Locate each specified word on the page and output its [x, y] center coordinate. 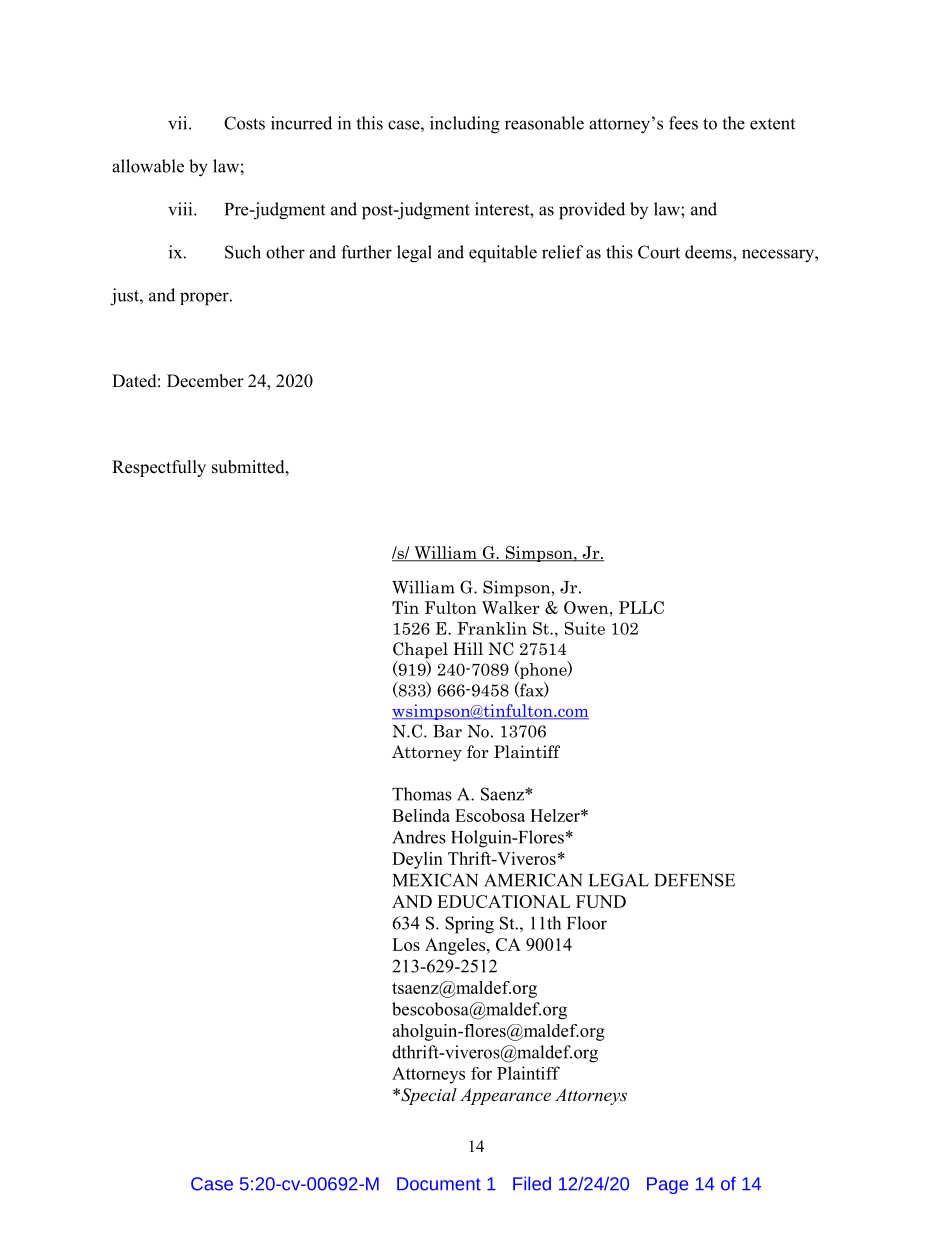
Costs [244, 123]
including [465, 125]
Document [439, 1184]
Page [667, 1185]
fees [683, 123]
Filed [532, 1183]
